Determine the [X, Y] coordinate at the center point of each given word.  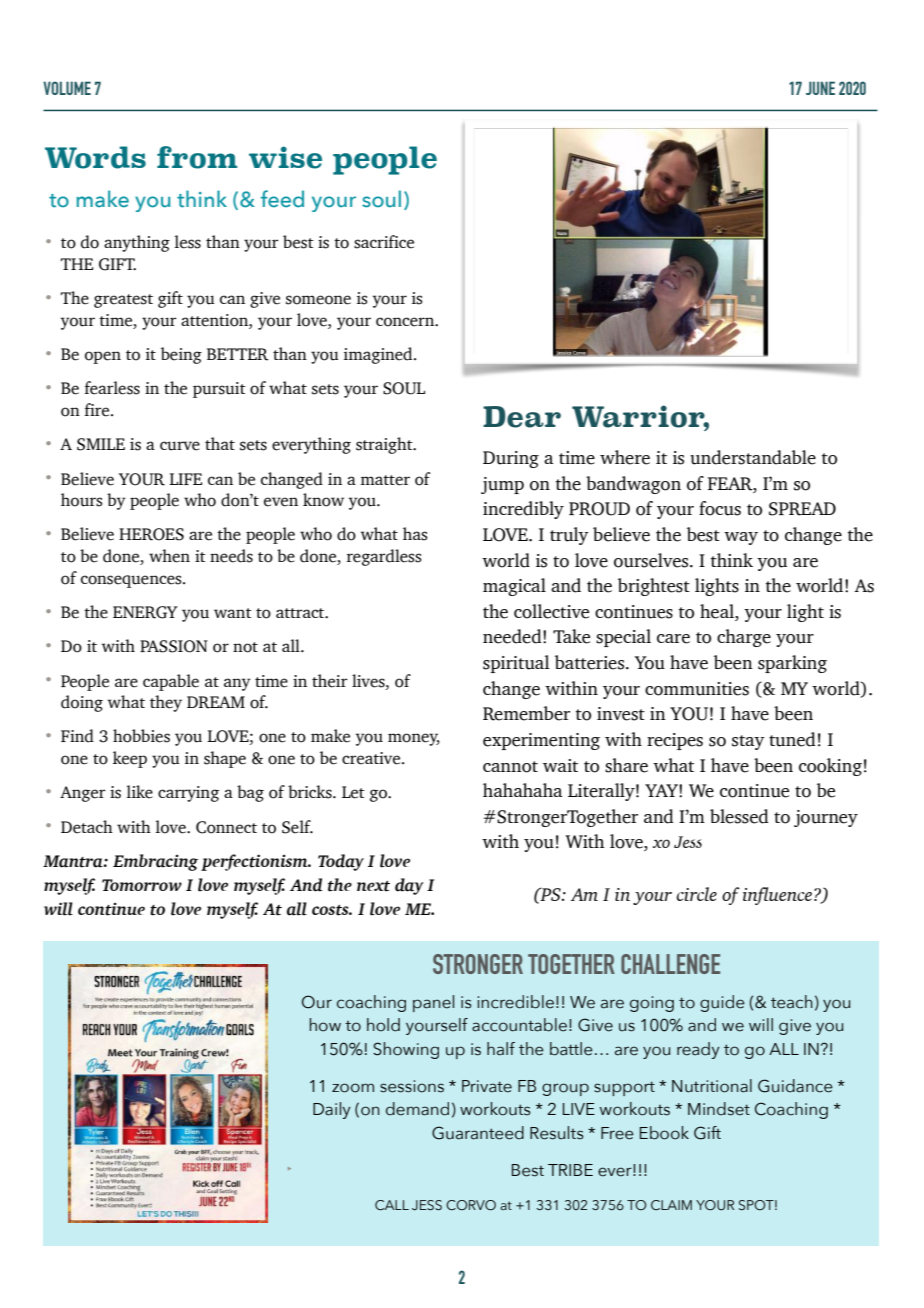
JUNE [820, 88]
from [197, 157]
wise [285, 157]
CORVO [471, 1205]
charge [744, 638]
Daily [332, 1110]
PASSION [174, 646]
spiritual [516, 664]
